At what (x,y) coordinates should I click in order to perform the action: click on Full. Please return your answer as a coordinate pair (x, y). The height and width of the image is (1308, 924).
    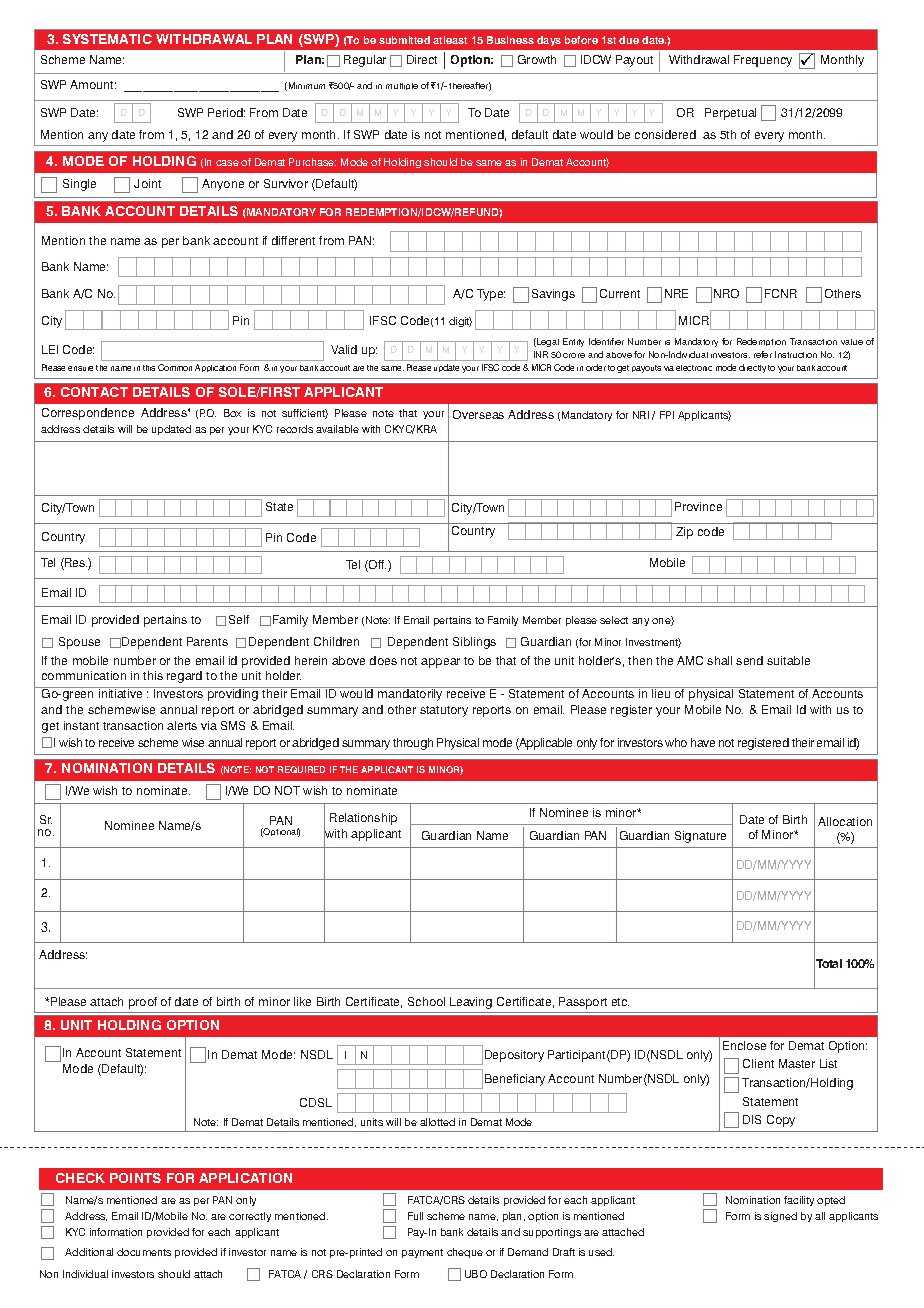
    Looking at the image, I should click on (415, 1216).
